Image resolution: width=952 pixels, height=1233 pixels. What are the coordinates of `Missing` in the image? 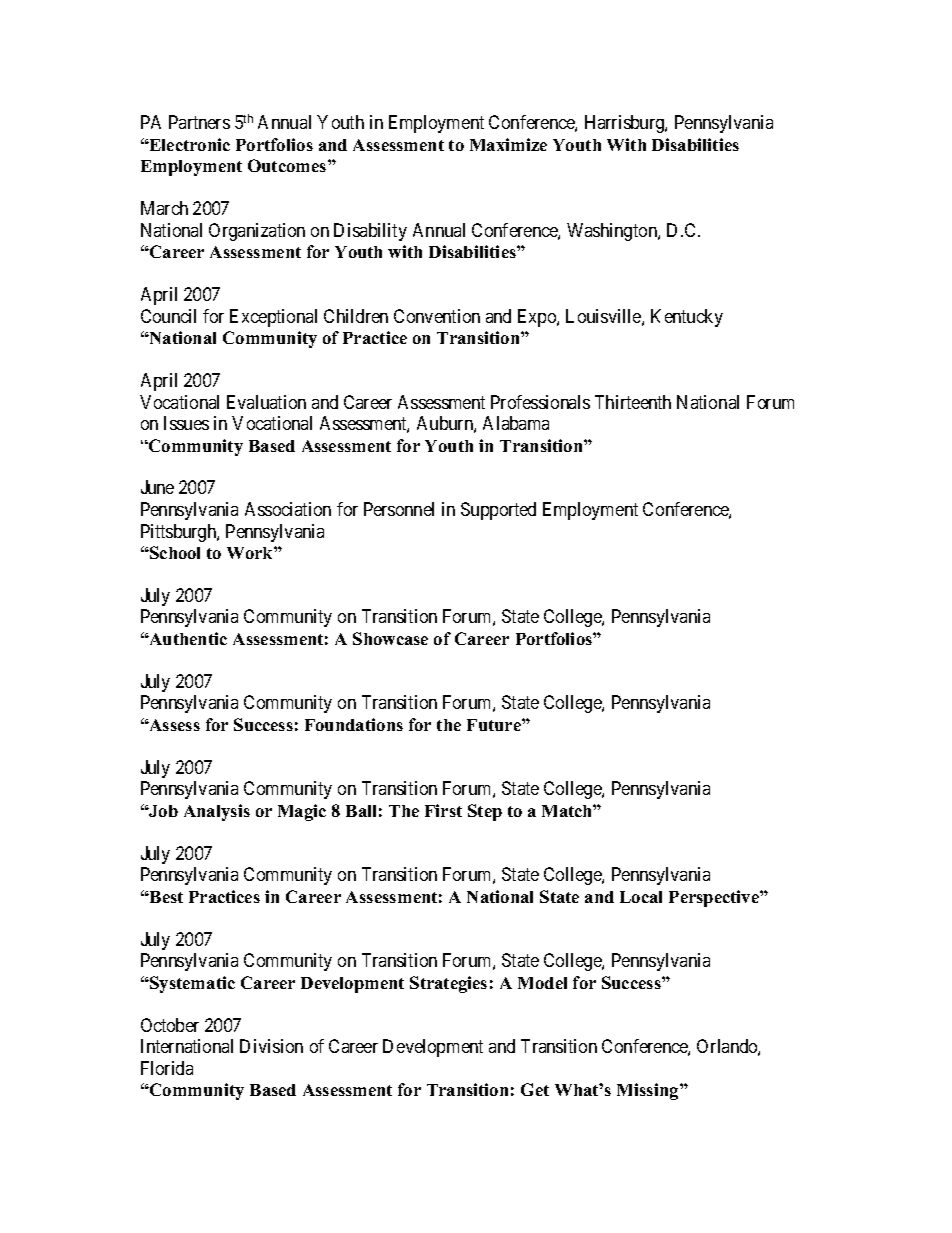 It's located at (649, 1091).
